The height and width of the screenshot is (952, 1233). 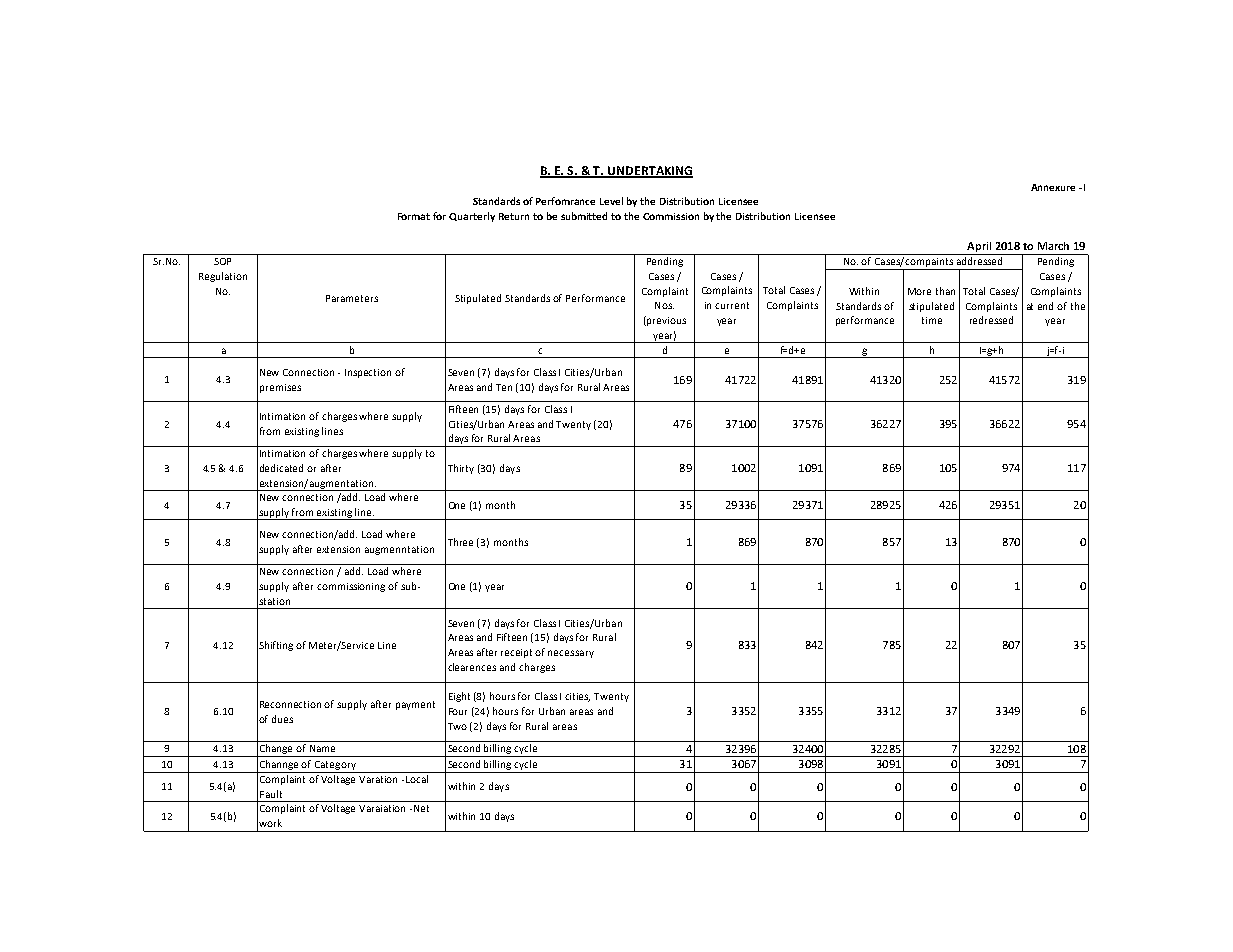 I want to click on necessary, so click(x=571, y=654).
